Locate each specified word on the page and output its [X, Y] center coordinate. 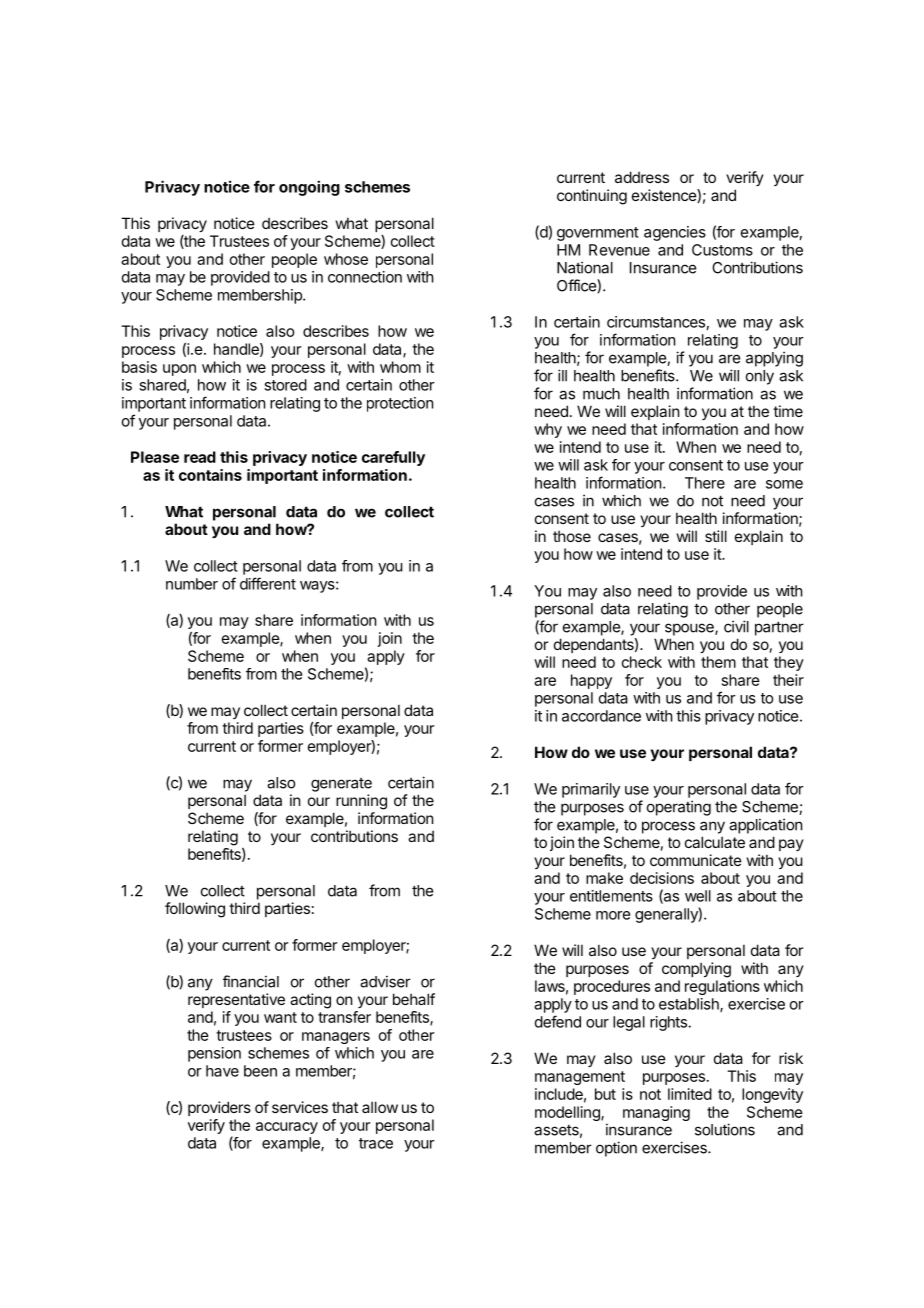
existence [665, 196]
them [718, 662]
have [222, 1071]
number [192, 584]
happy [591, 681]
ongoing [309, 188]
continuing [592, 197]
